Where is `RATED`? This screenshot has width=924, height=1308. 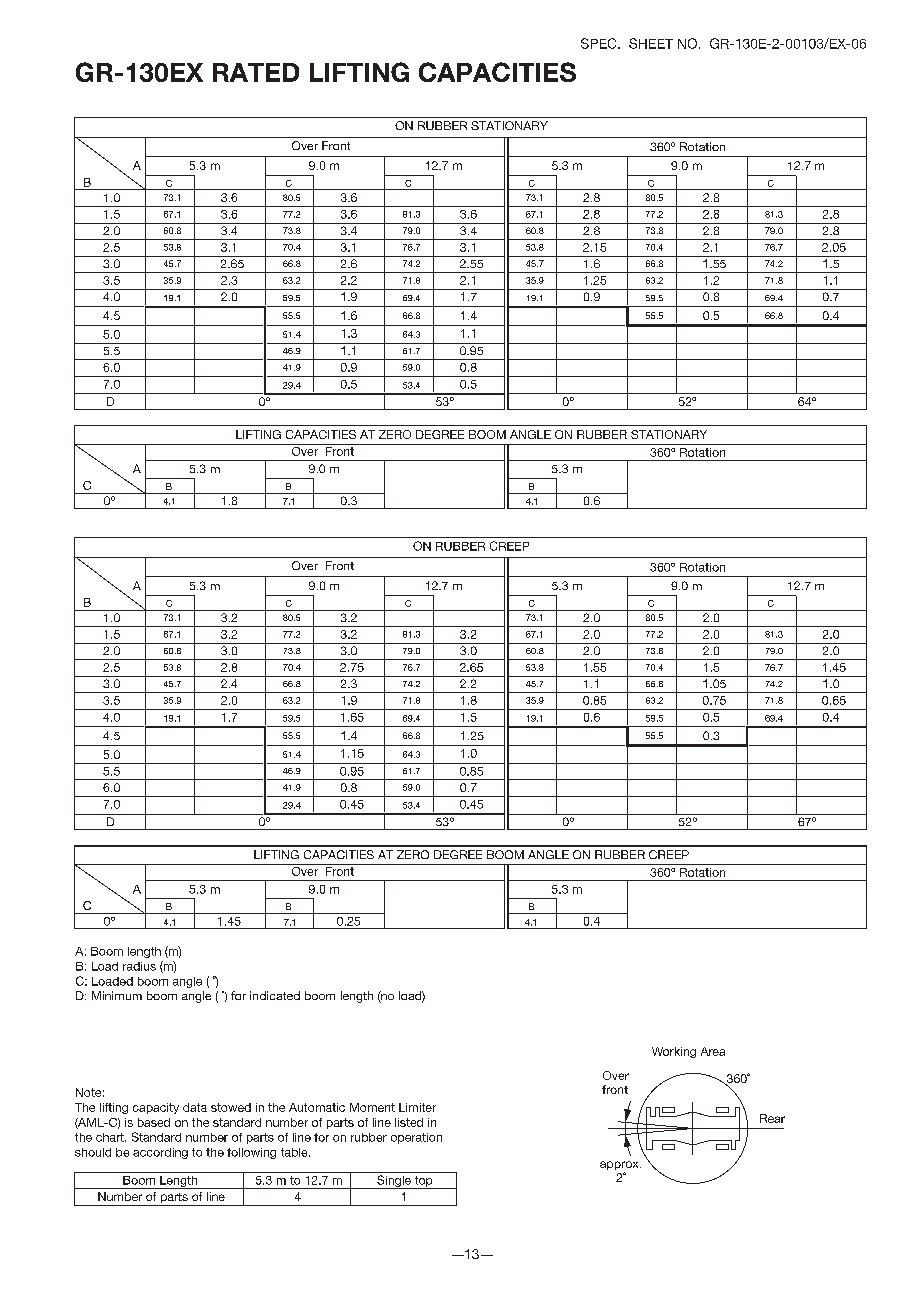
RATED is located at coordinates (256, 72).
